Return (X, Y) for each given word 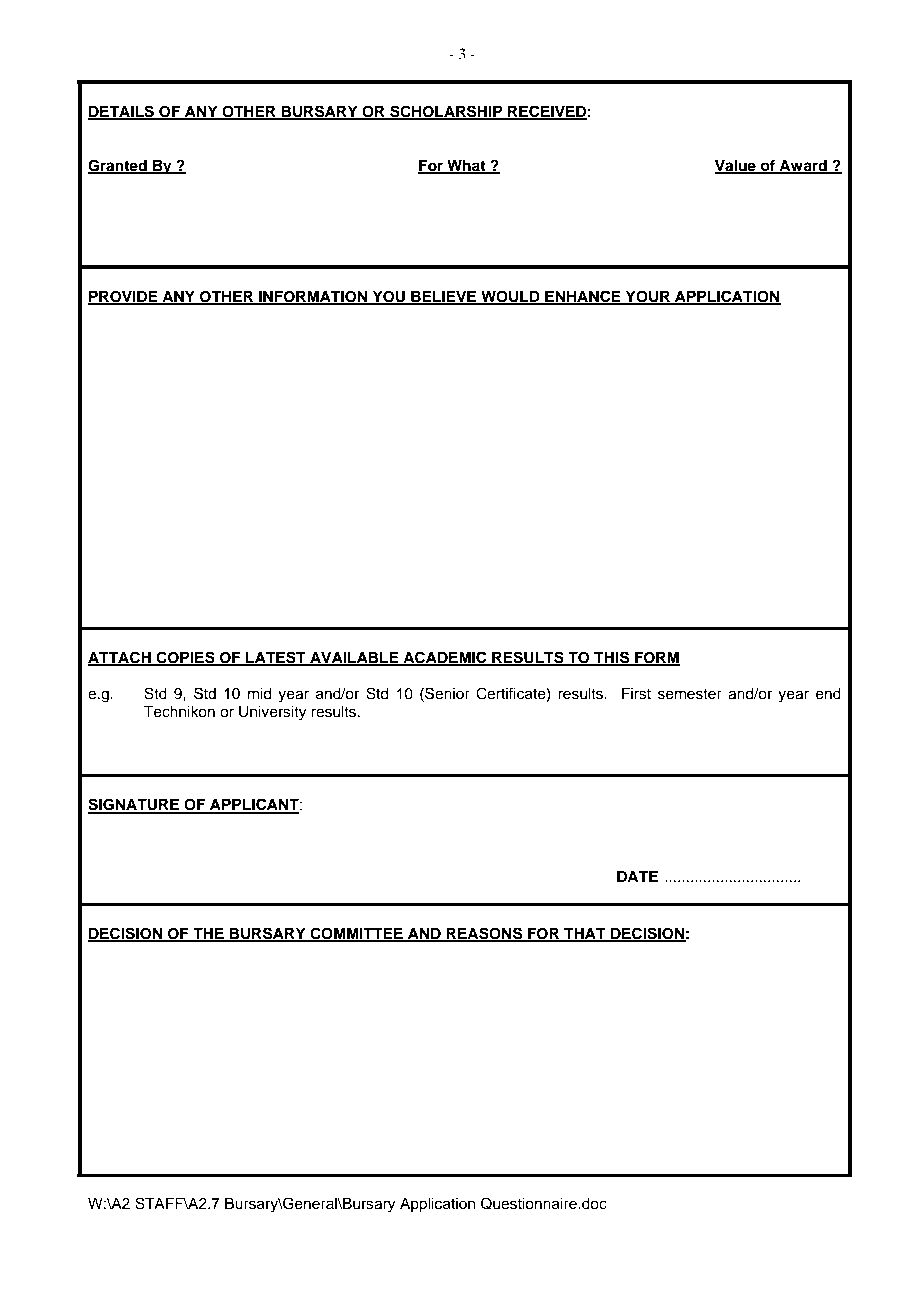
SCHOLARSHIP (446, 112)
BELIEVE (444, 297)
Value (736, 166)
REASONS (485, 934)
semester (690, 694)
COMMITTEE (356, 934)
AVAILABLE (354, 658)
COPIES (186, 658)
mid (260, 694)
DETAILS (122, 112)
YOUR (647, 297)
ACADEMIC (445, 658)
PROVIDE (124, 297)
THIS (612, 658)
